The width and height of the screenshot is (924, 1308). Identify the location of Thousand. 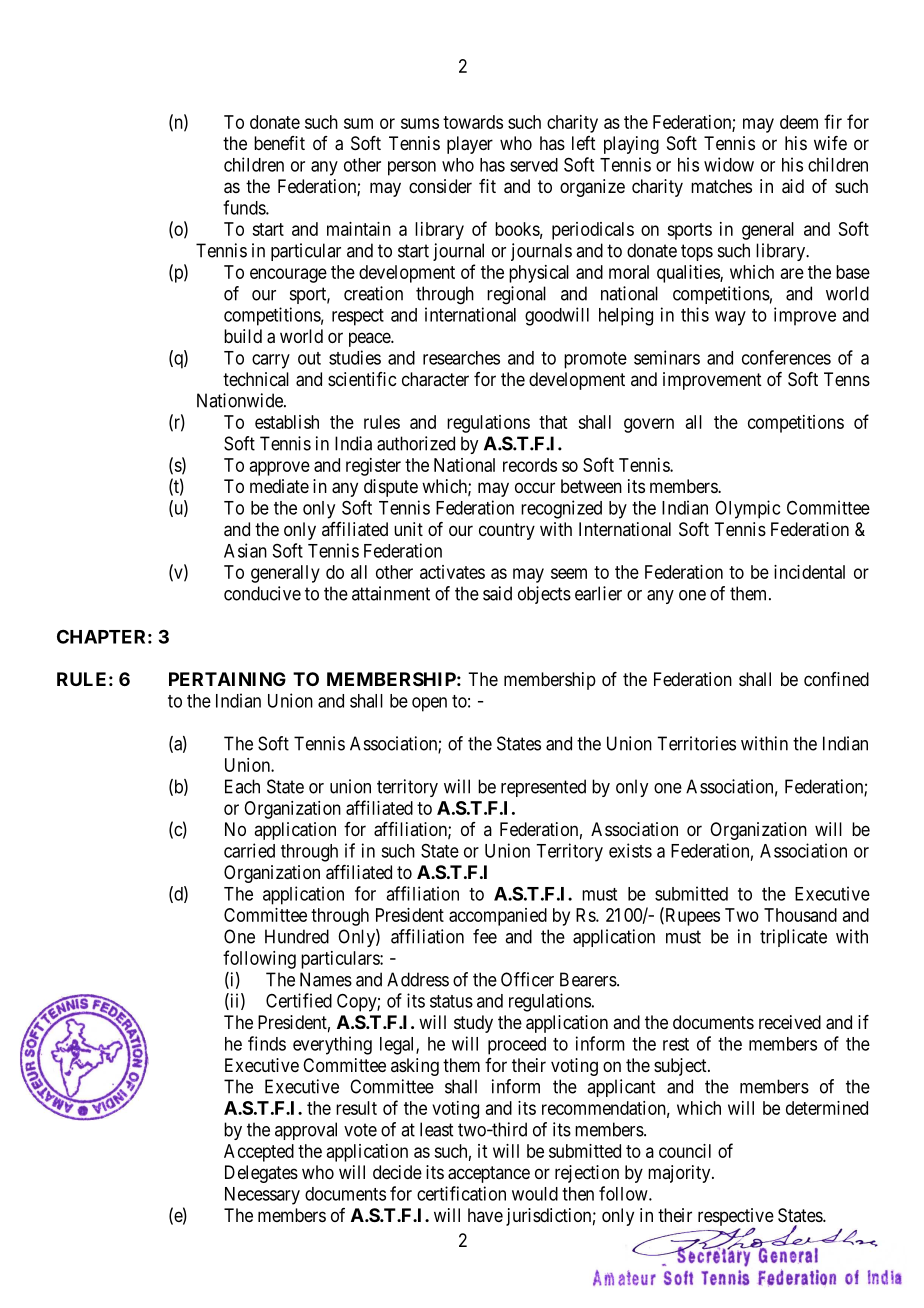
(800, 915).
